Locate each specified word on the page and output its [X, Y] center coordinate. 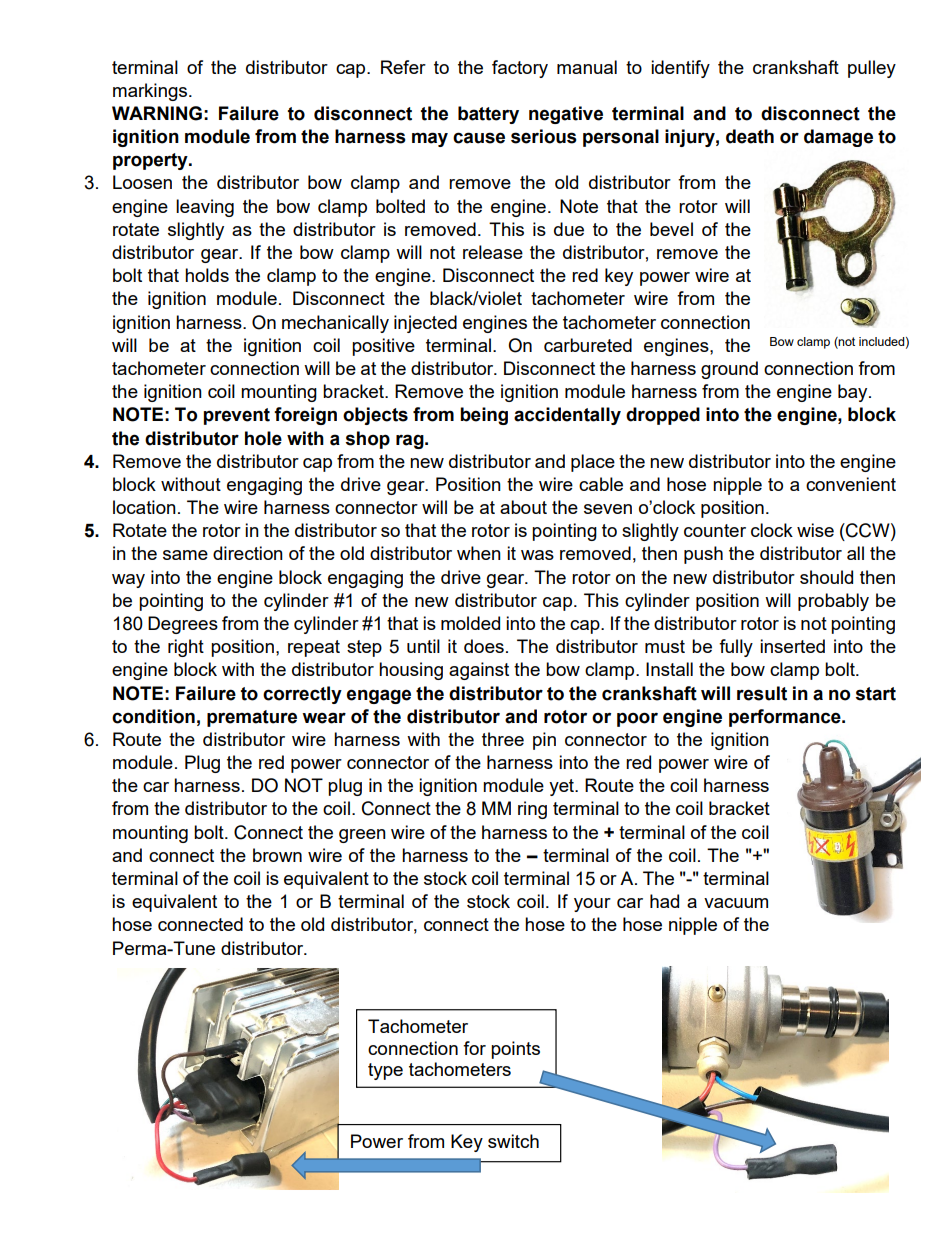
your [592, 905]
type [385, 1071]
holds [207, 275]
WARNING [157, 113]
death [750, 136]
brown [277, 855]
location [144, 507]
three [503, 739]
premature [252, 718]
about [523, 507]
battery [488, 115]
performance [786, 718]
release [493, 252]
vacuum [736, 903]
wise [815, 530]
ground [729, 370]
